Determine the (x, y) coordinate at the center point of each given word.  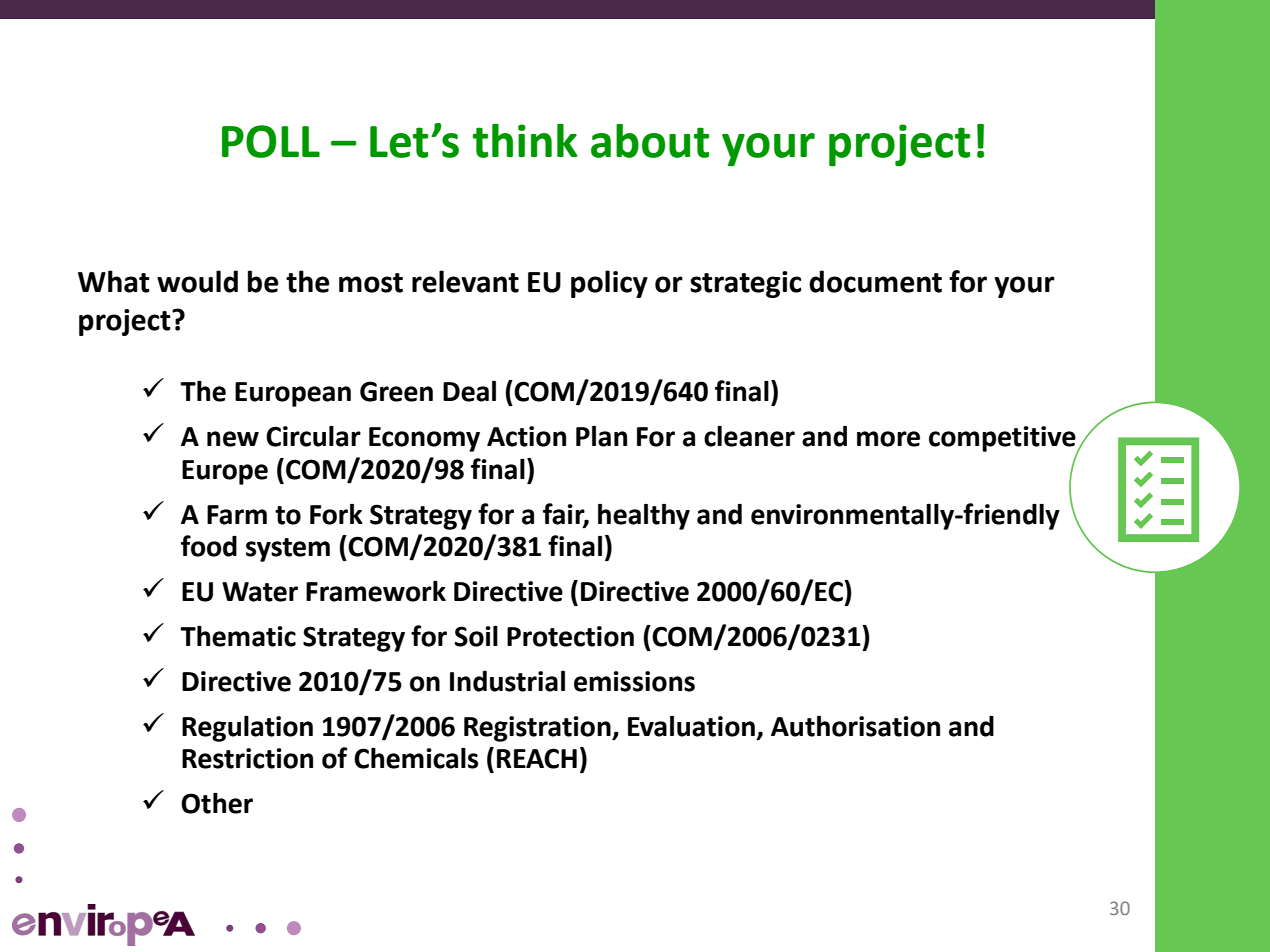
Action (526, 436)
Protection (570, 636)
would (197, 281)
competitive (1003, 440)
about (650, 141)
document (875, 281)
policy (609, 284)
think (525, 141)
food (209, 546)
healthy (644, 517)
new (233, 439)
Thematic (238, 636)
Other (217, 803)
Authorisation (855, 726)
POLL (271, 141)
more (888, 439)
